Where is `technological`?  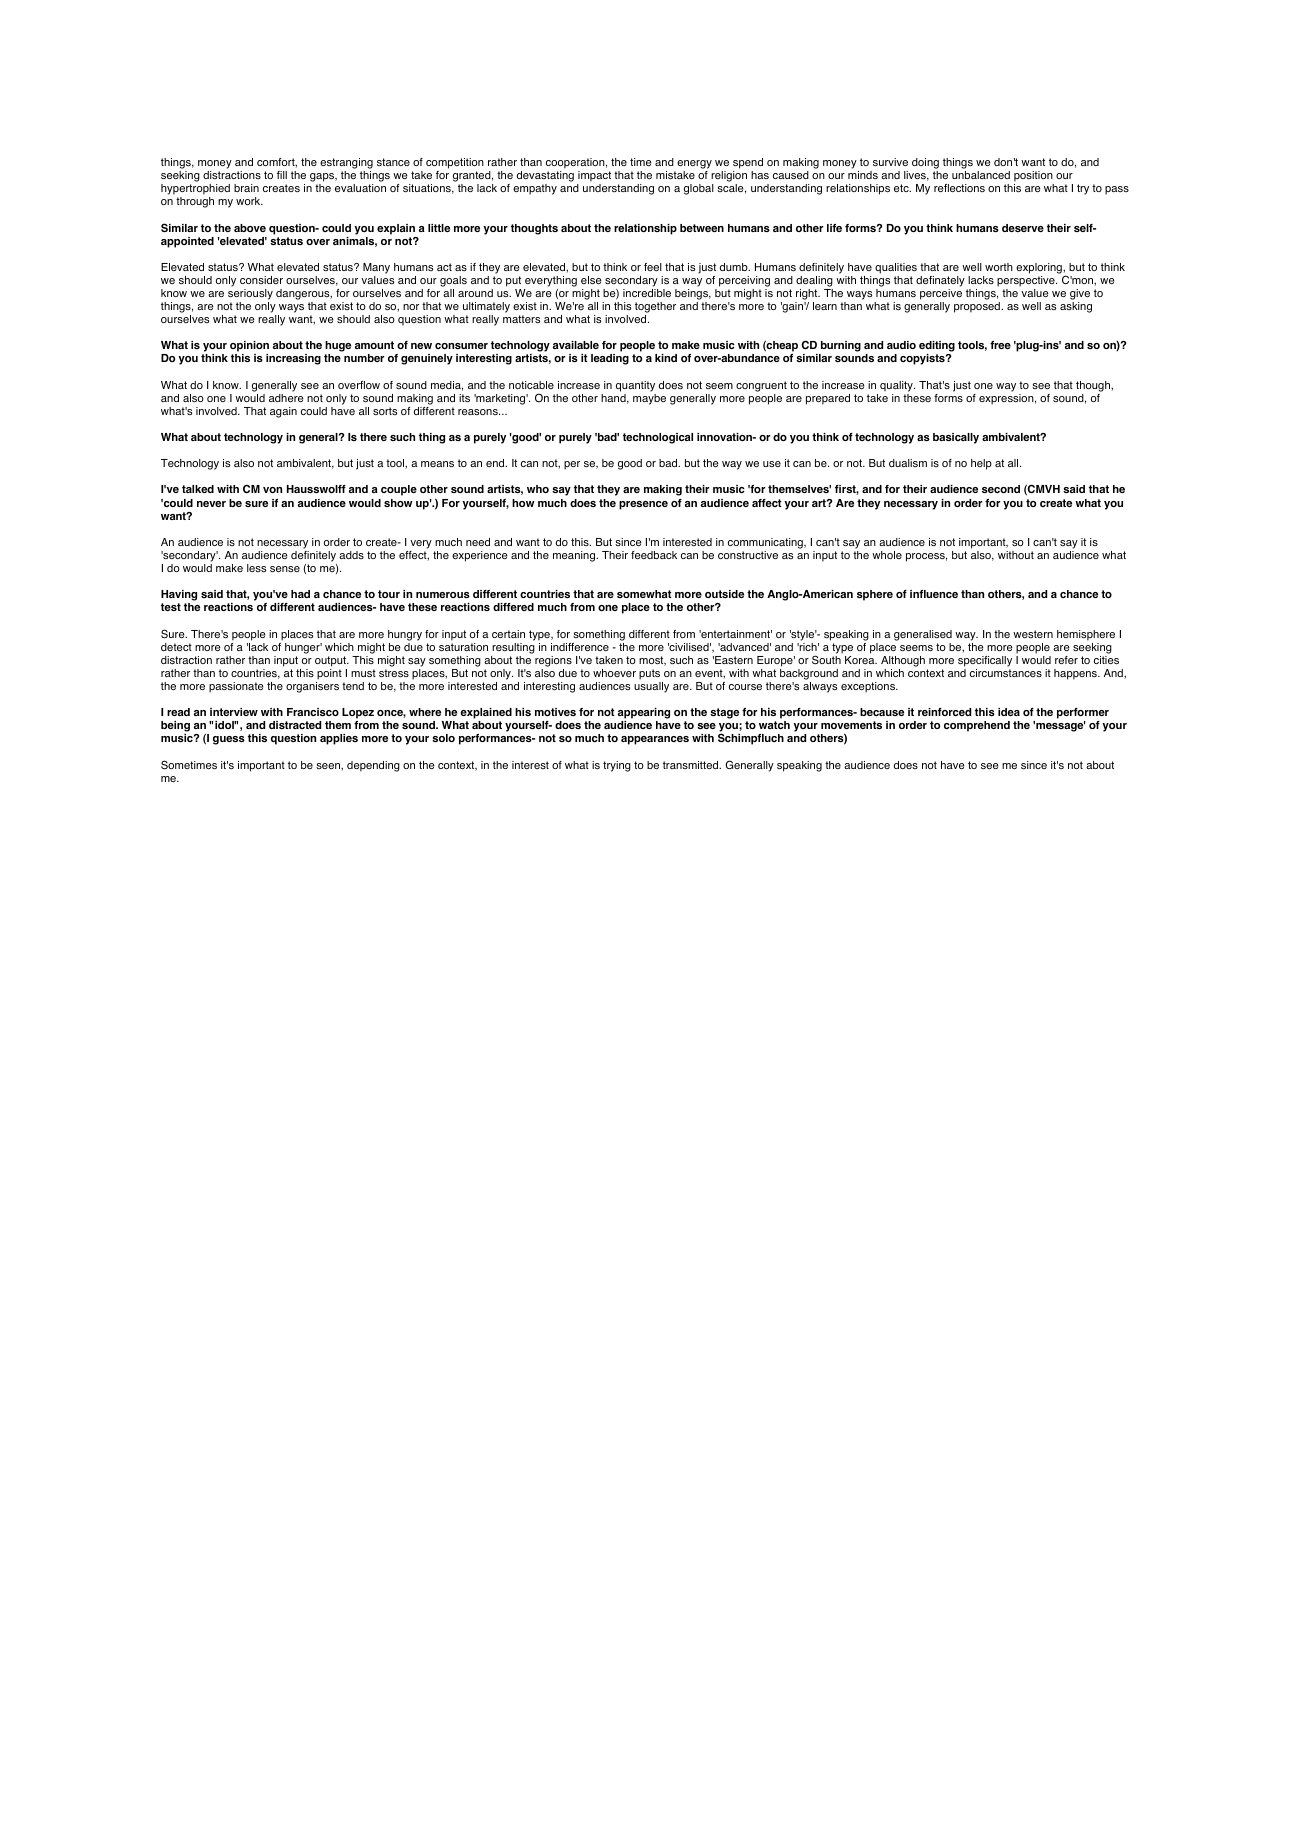
technological is located at coordinates (658, 438).
